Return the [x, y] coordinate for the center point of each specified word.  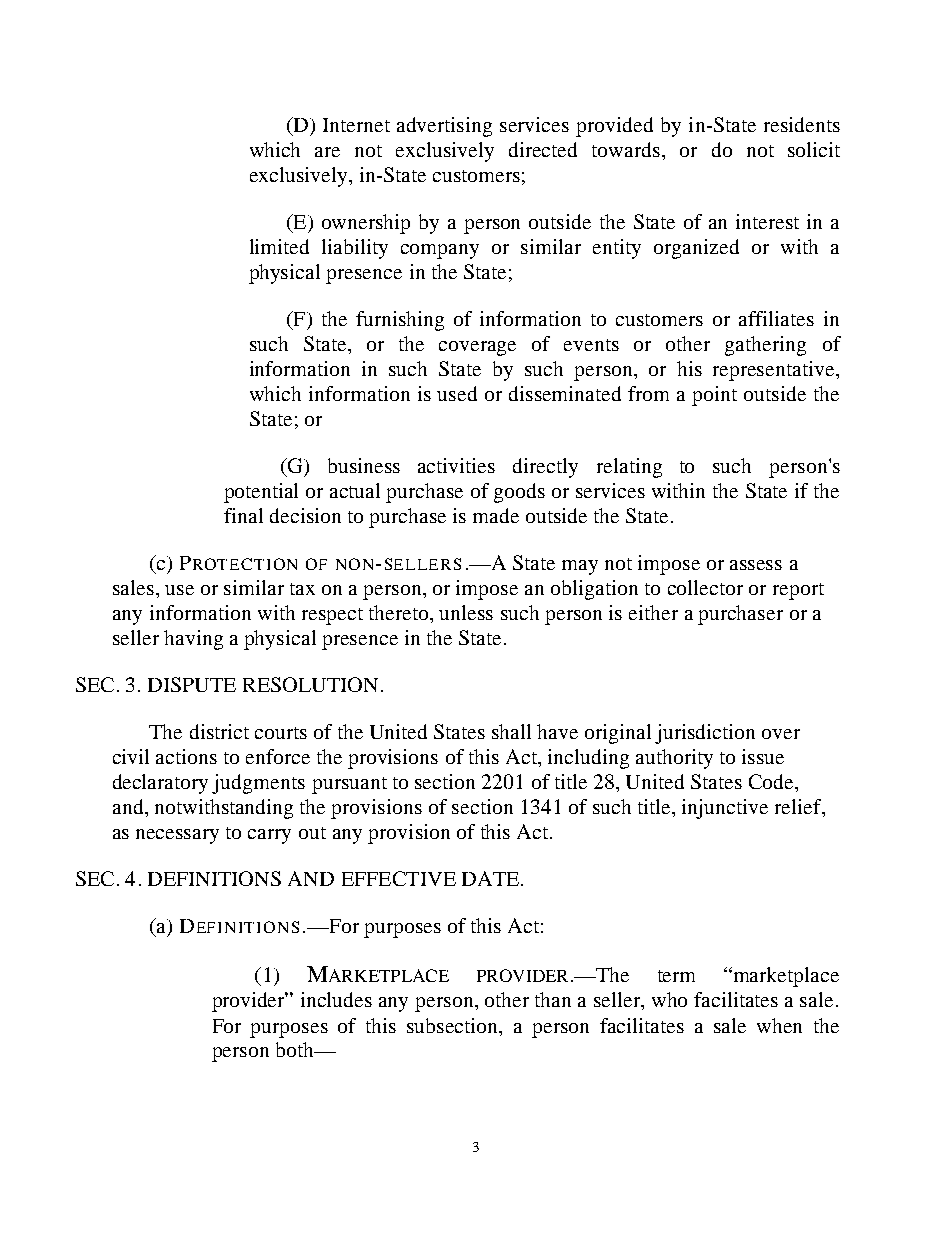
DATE [490, 878]
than [553, 999]
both [296, 1049]
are [327, 152]
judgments [258, 784]
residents [802, 124]
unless [466, 612]
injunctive [725, 809]
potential [261, 493]
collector [705, 587]
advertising [444, 127]
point [714, 396]
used [457, 393]
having [193, 640]
